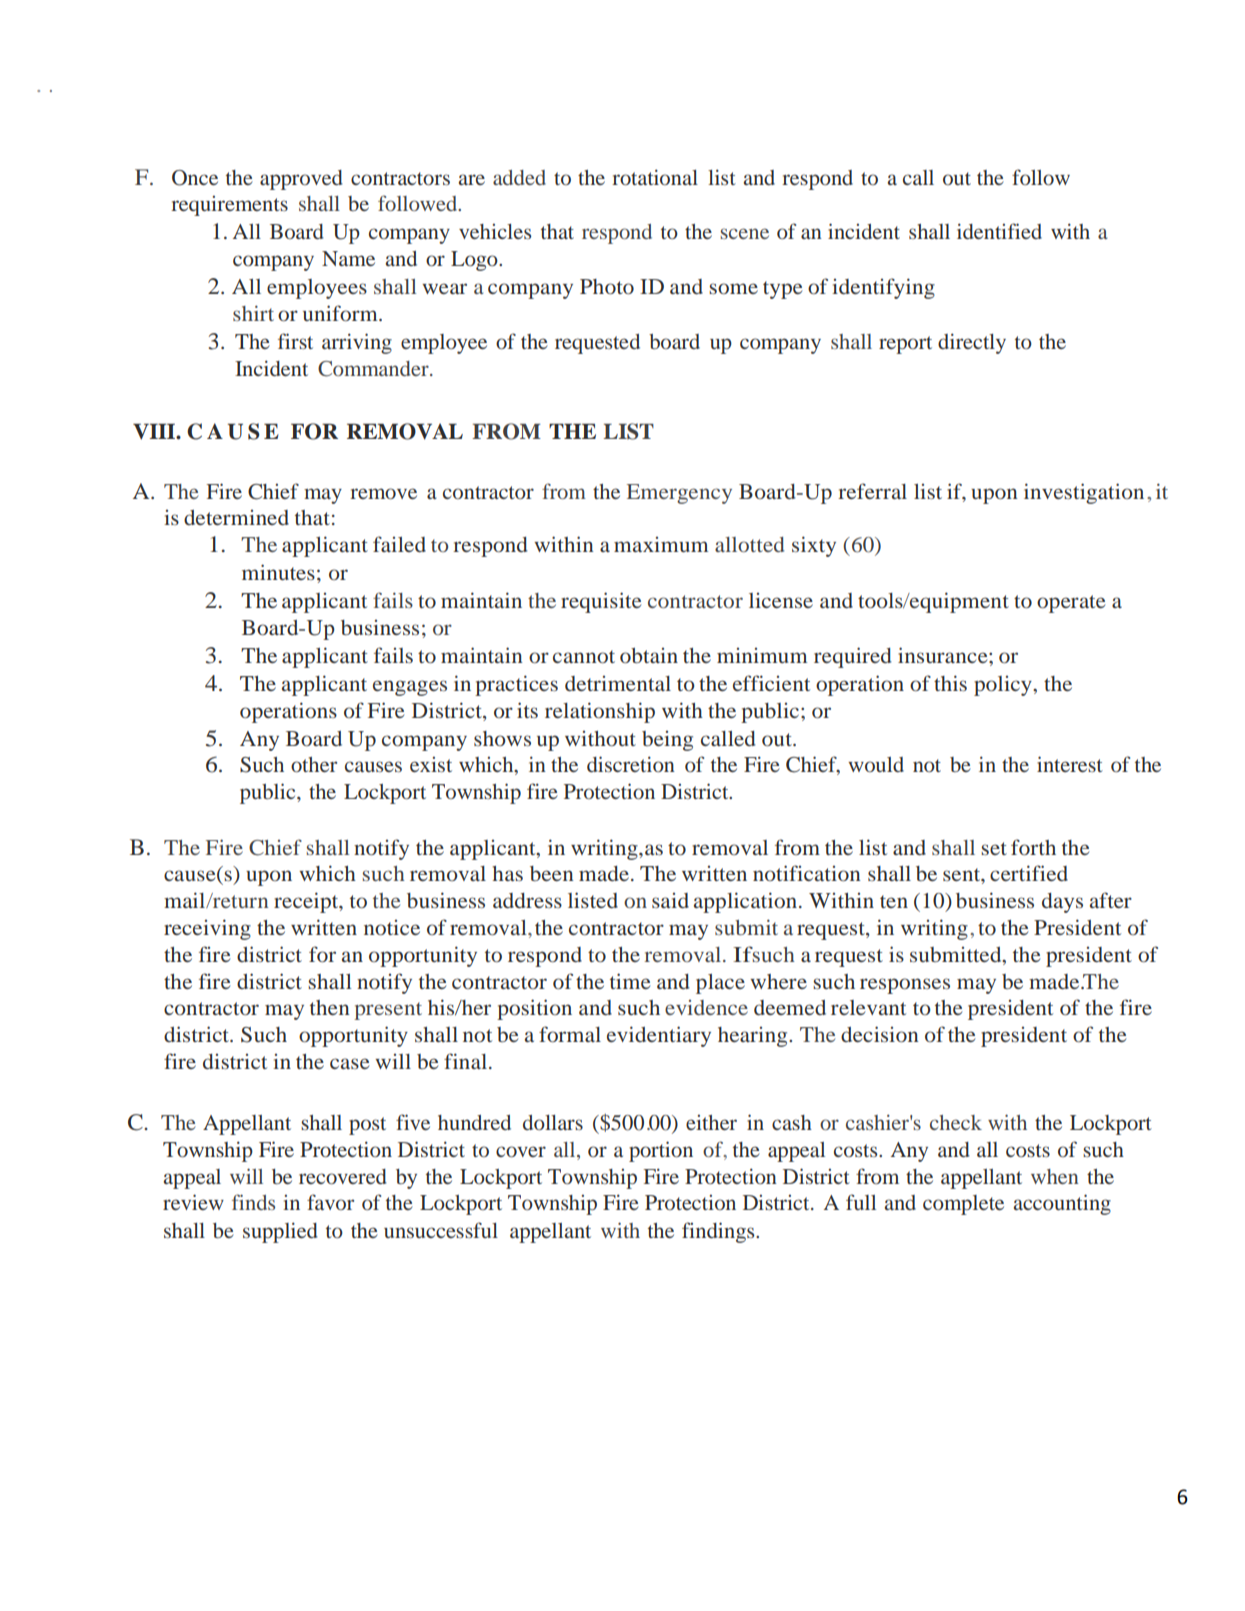 The image size is (1245, 1611). What do you see at coordinates (661, 544) in the document?
I see `maximum` at bounding box center [661, 544].
